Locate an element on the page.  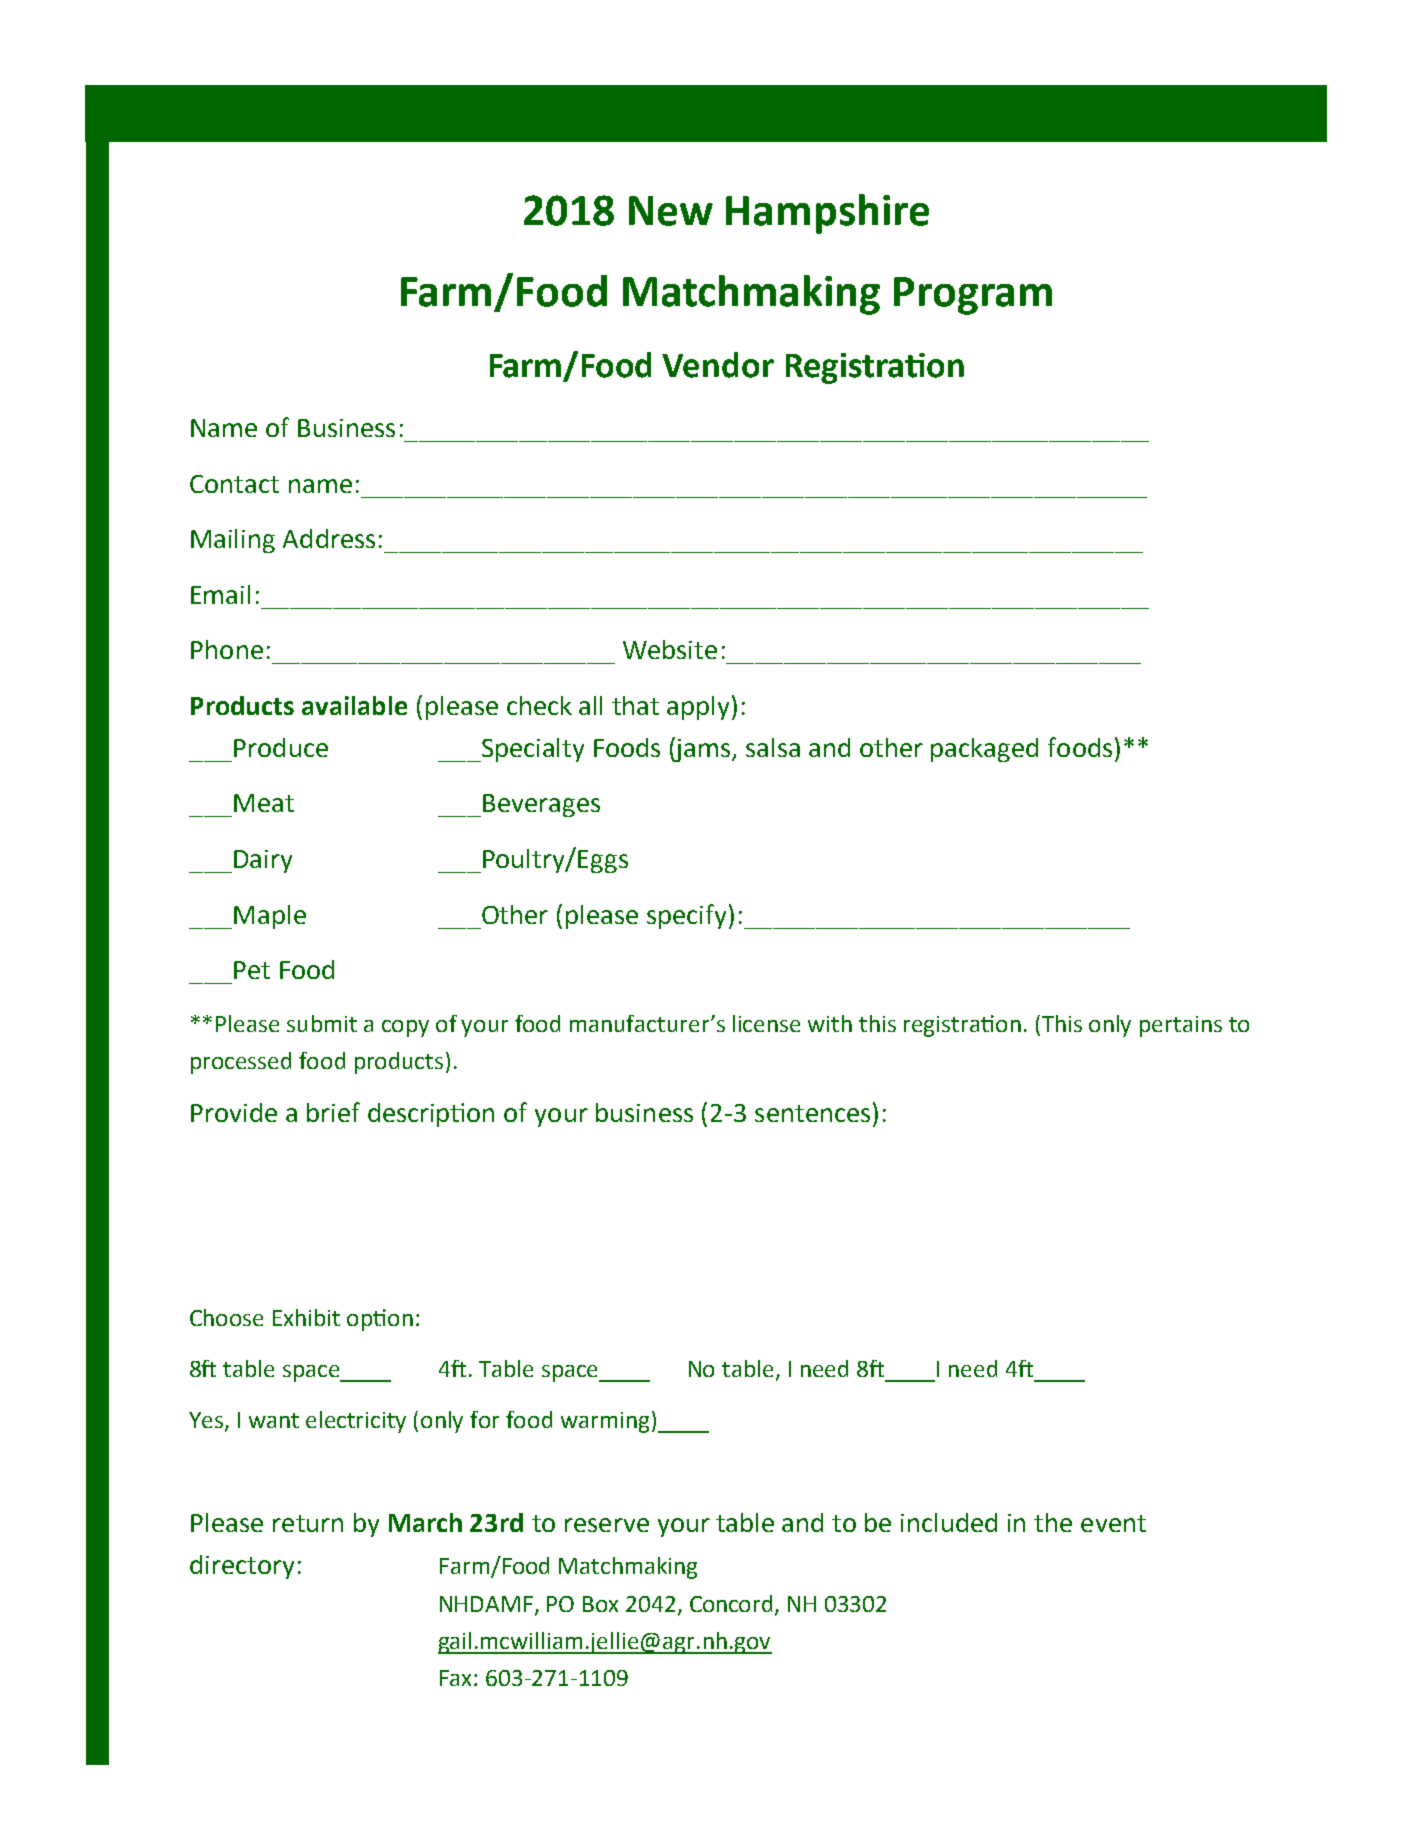
sentences is located at coordinates (812, 1113).
